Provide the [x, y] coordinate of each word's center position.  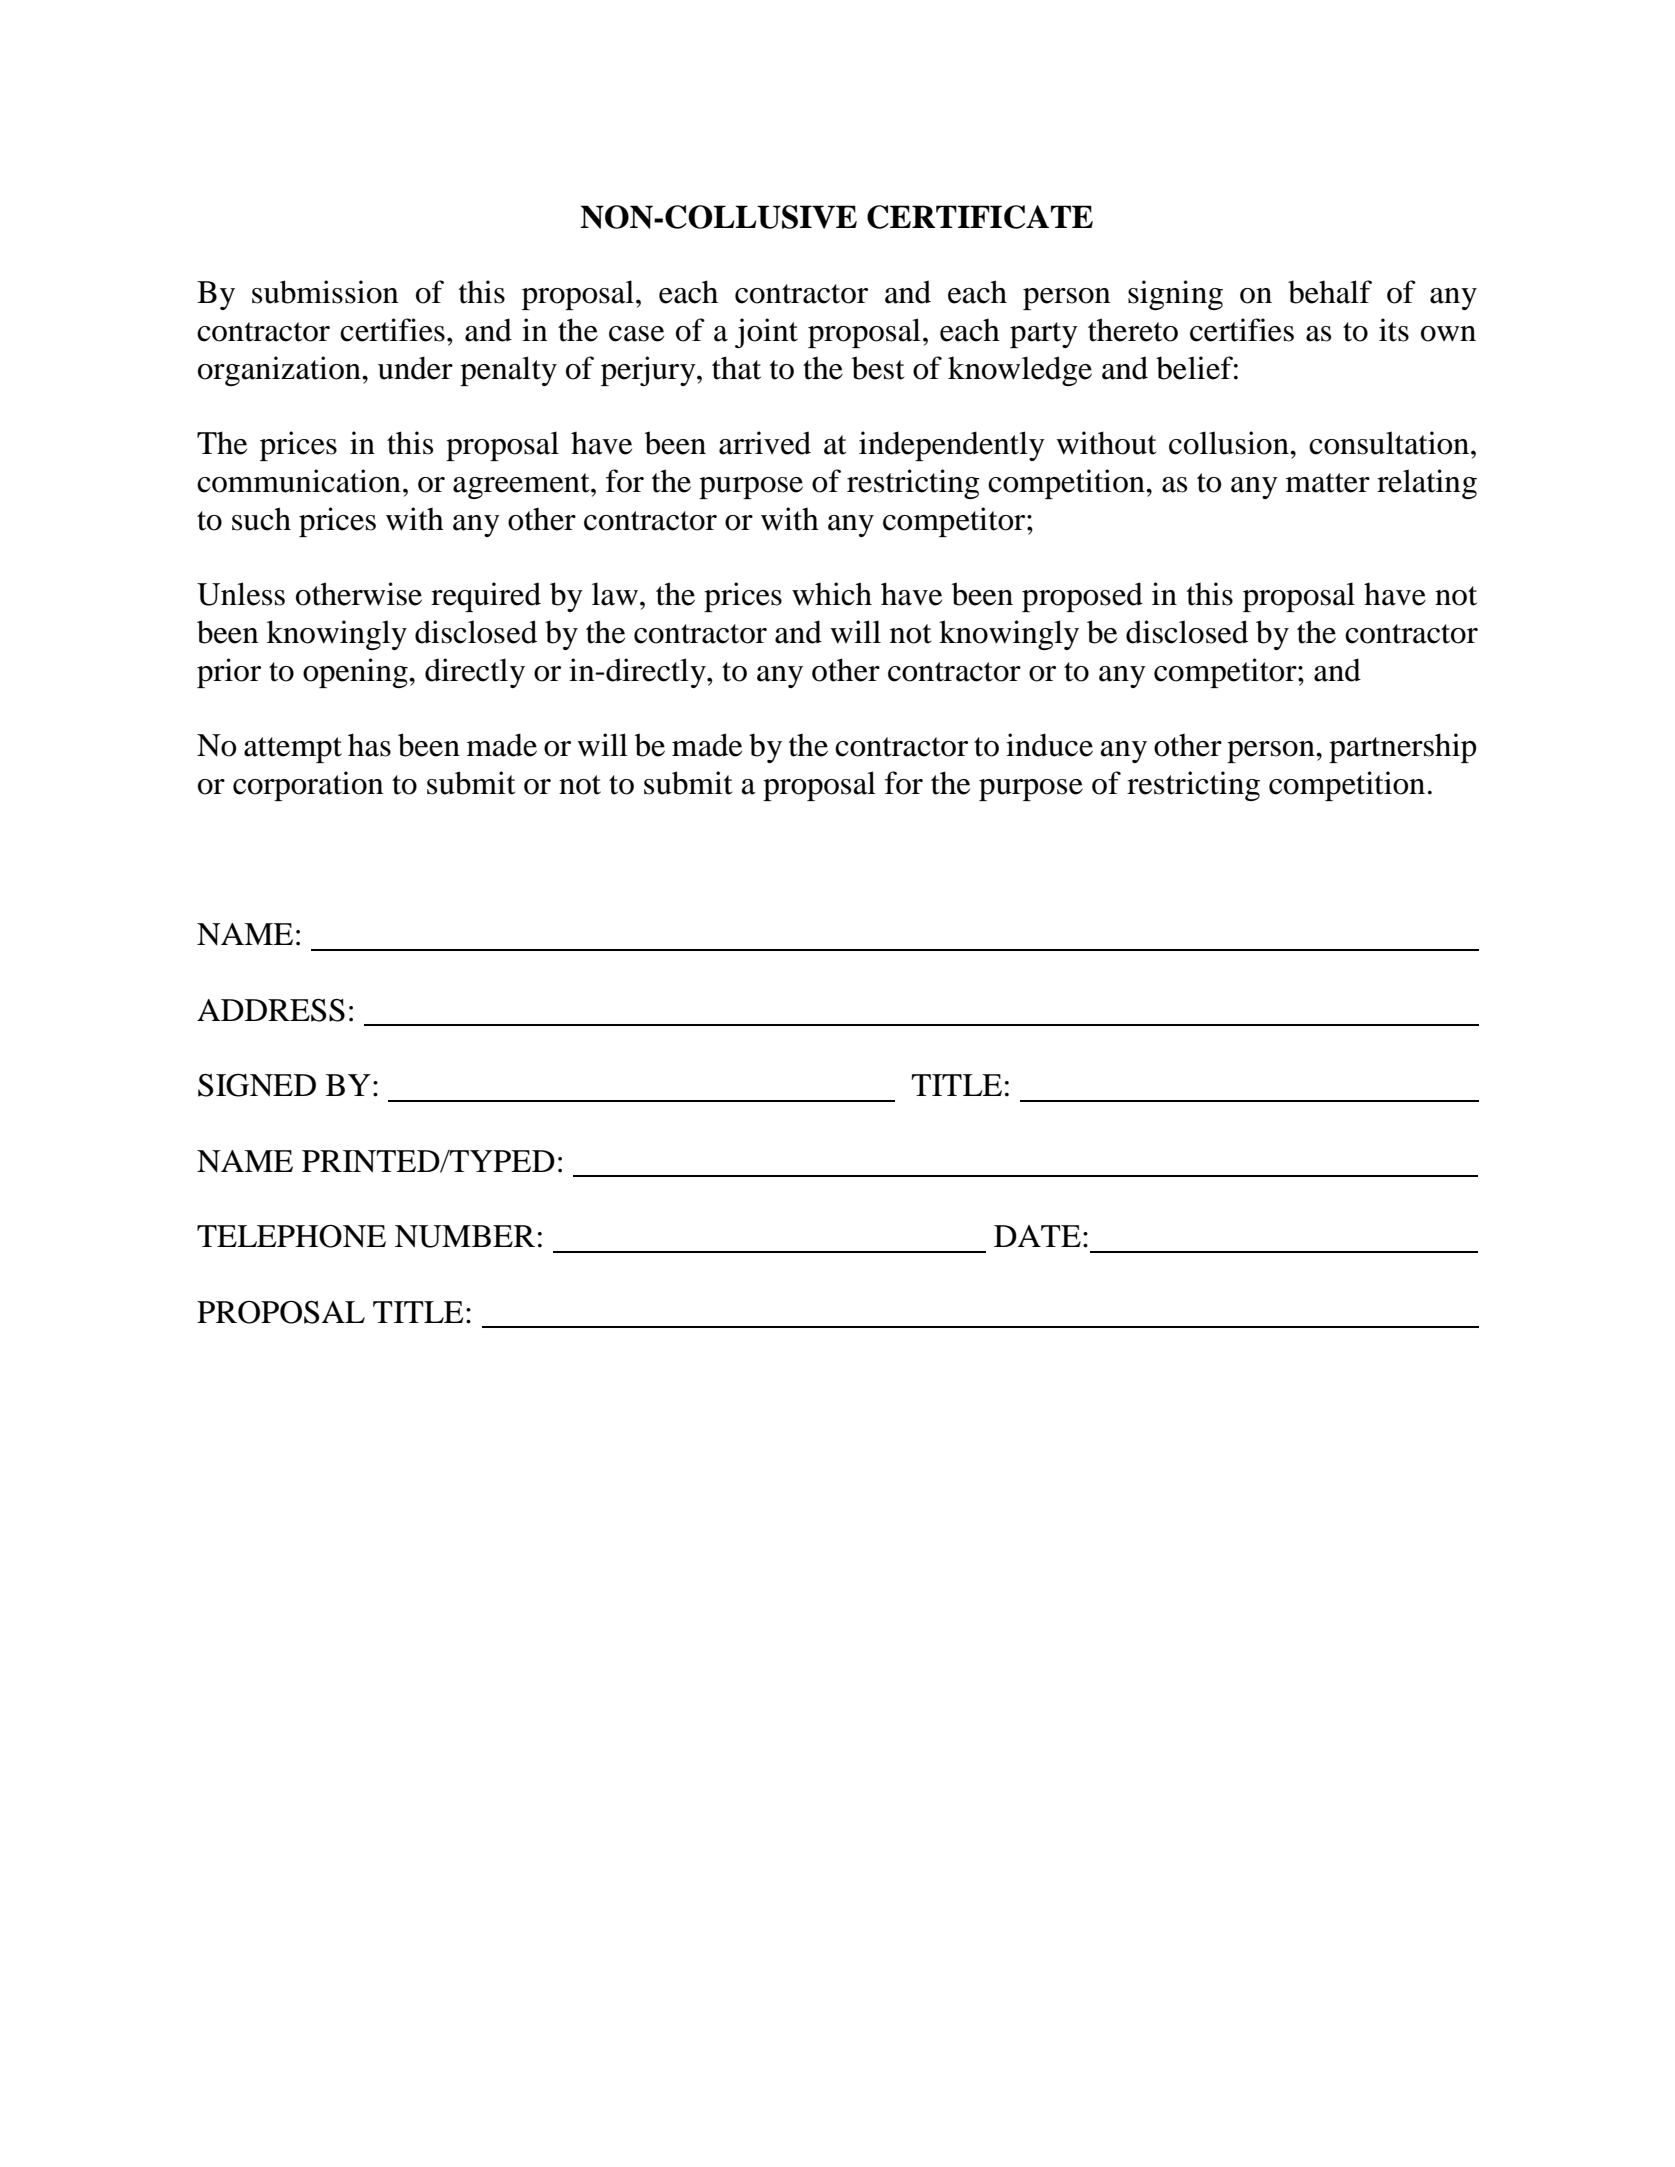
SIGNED [257, 1085]
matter [1328, 483]
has [369, 745]
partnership [1403, 748]
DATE [1037, 1236]
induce [1049, 745]
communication [299, 481]
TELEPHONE [291, 1236]
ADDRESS [271, 1010]
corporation [308, 786]
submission [325, 292]
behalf [1330, 292]
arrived [765, 443]
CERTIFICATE [980, 217]
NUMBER [465, 1236]
